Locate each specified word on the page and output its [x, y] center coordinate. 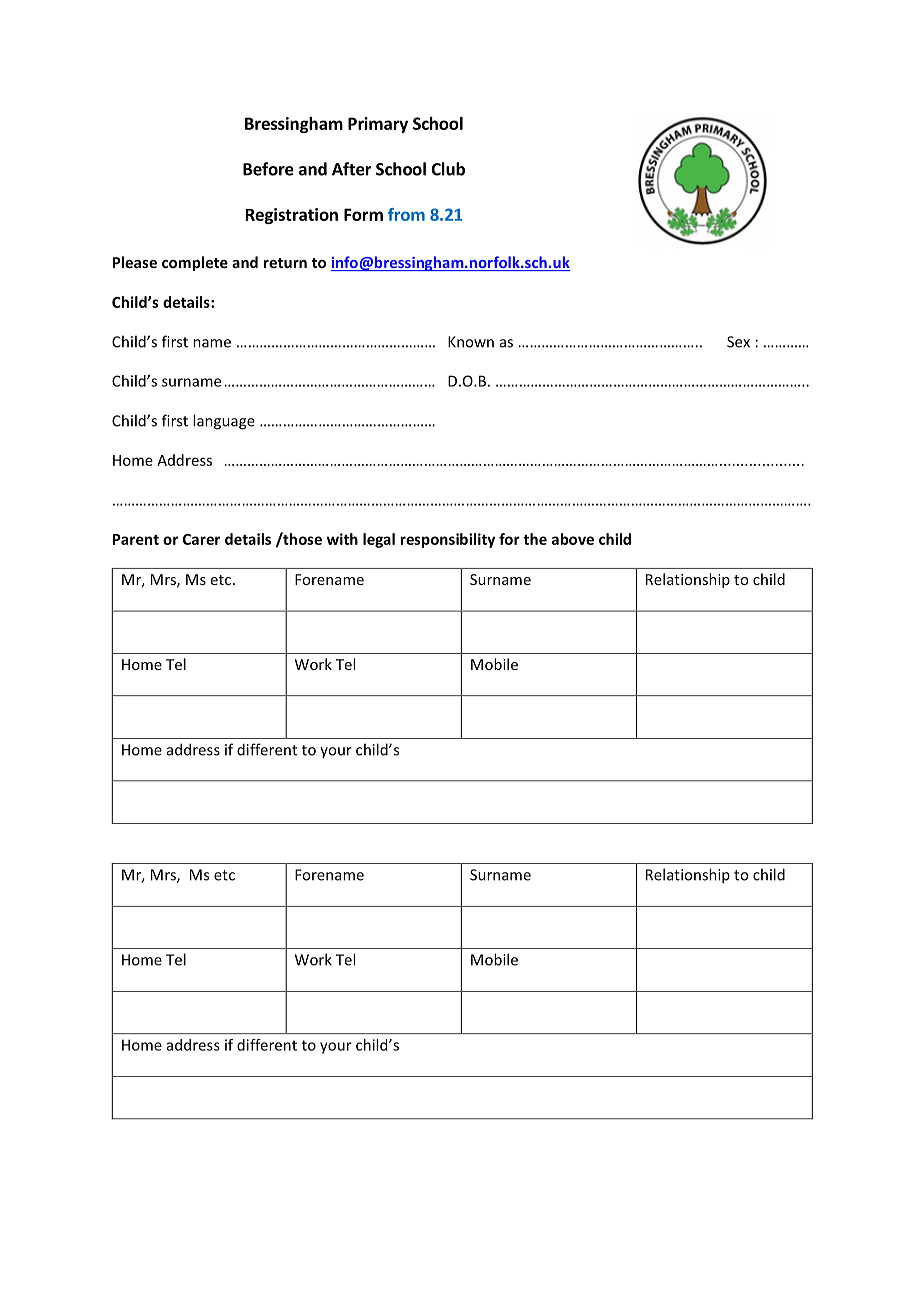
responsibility [447, 540]
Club [448, 169]
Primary [378, 125]
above [573, 539]
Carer [201, 539]
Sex [738, 342]
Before [268, 169]
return [285, 263]
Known [471, 342]
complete [195, 263]
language [224, 422]
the [535, 539]
